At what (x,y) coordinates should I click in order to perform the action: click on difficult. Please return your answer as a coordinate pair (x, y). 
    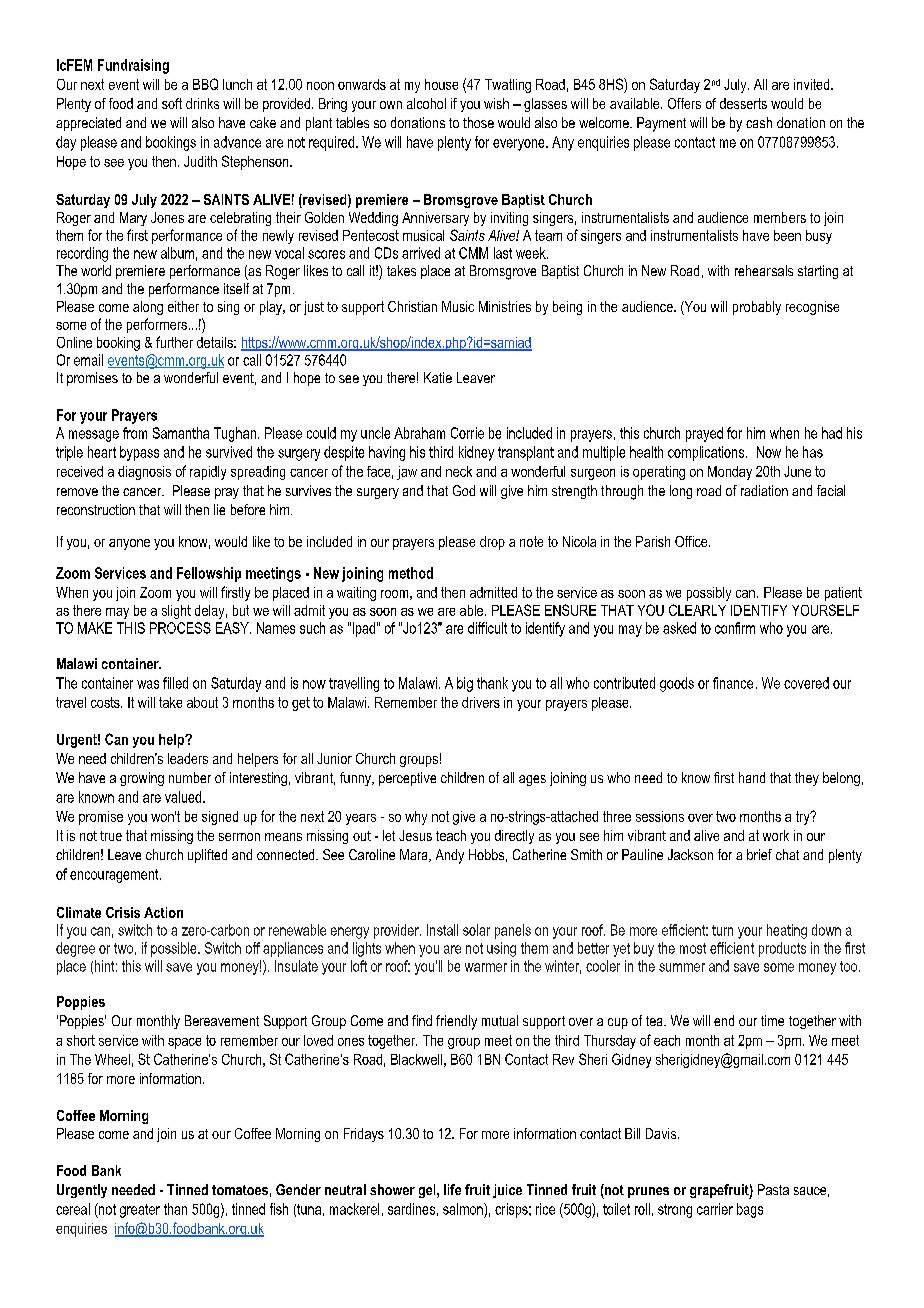
    Looking at the image, I should click on (487, 628).
